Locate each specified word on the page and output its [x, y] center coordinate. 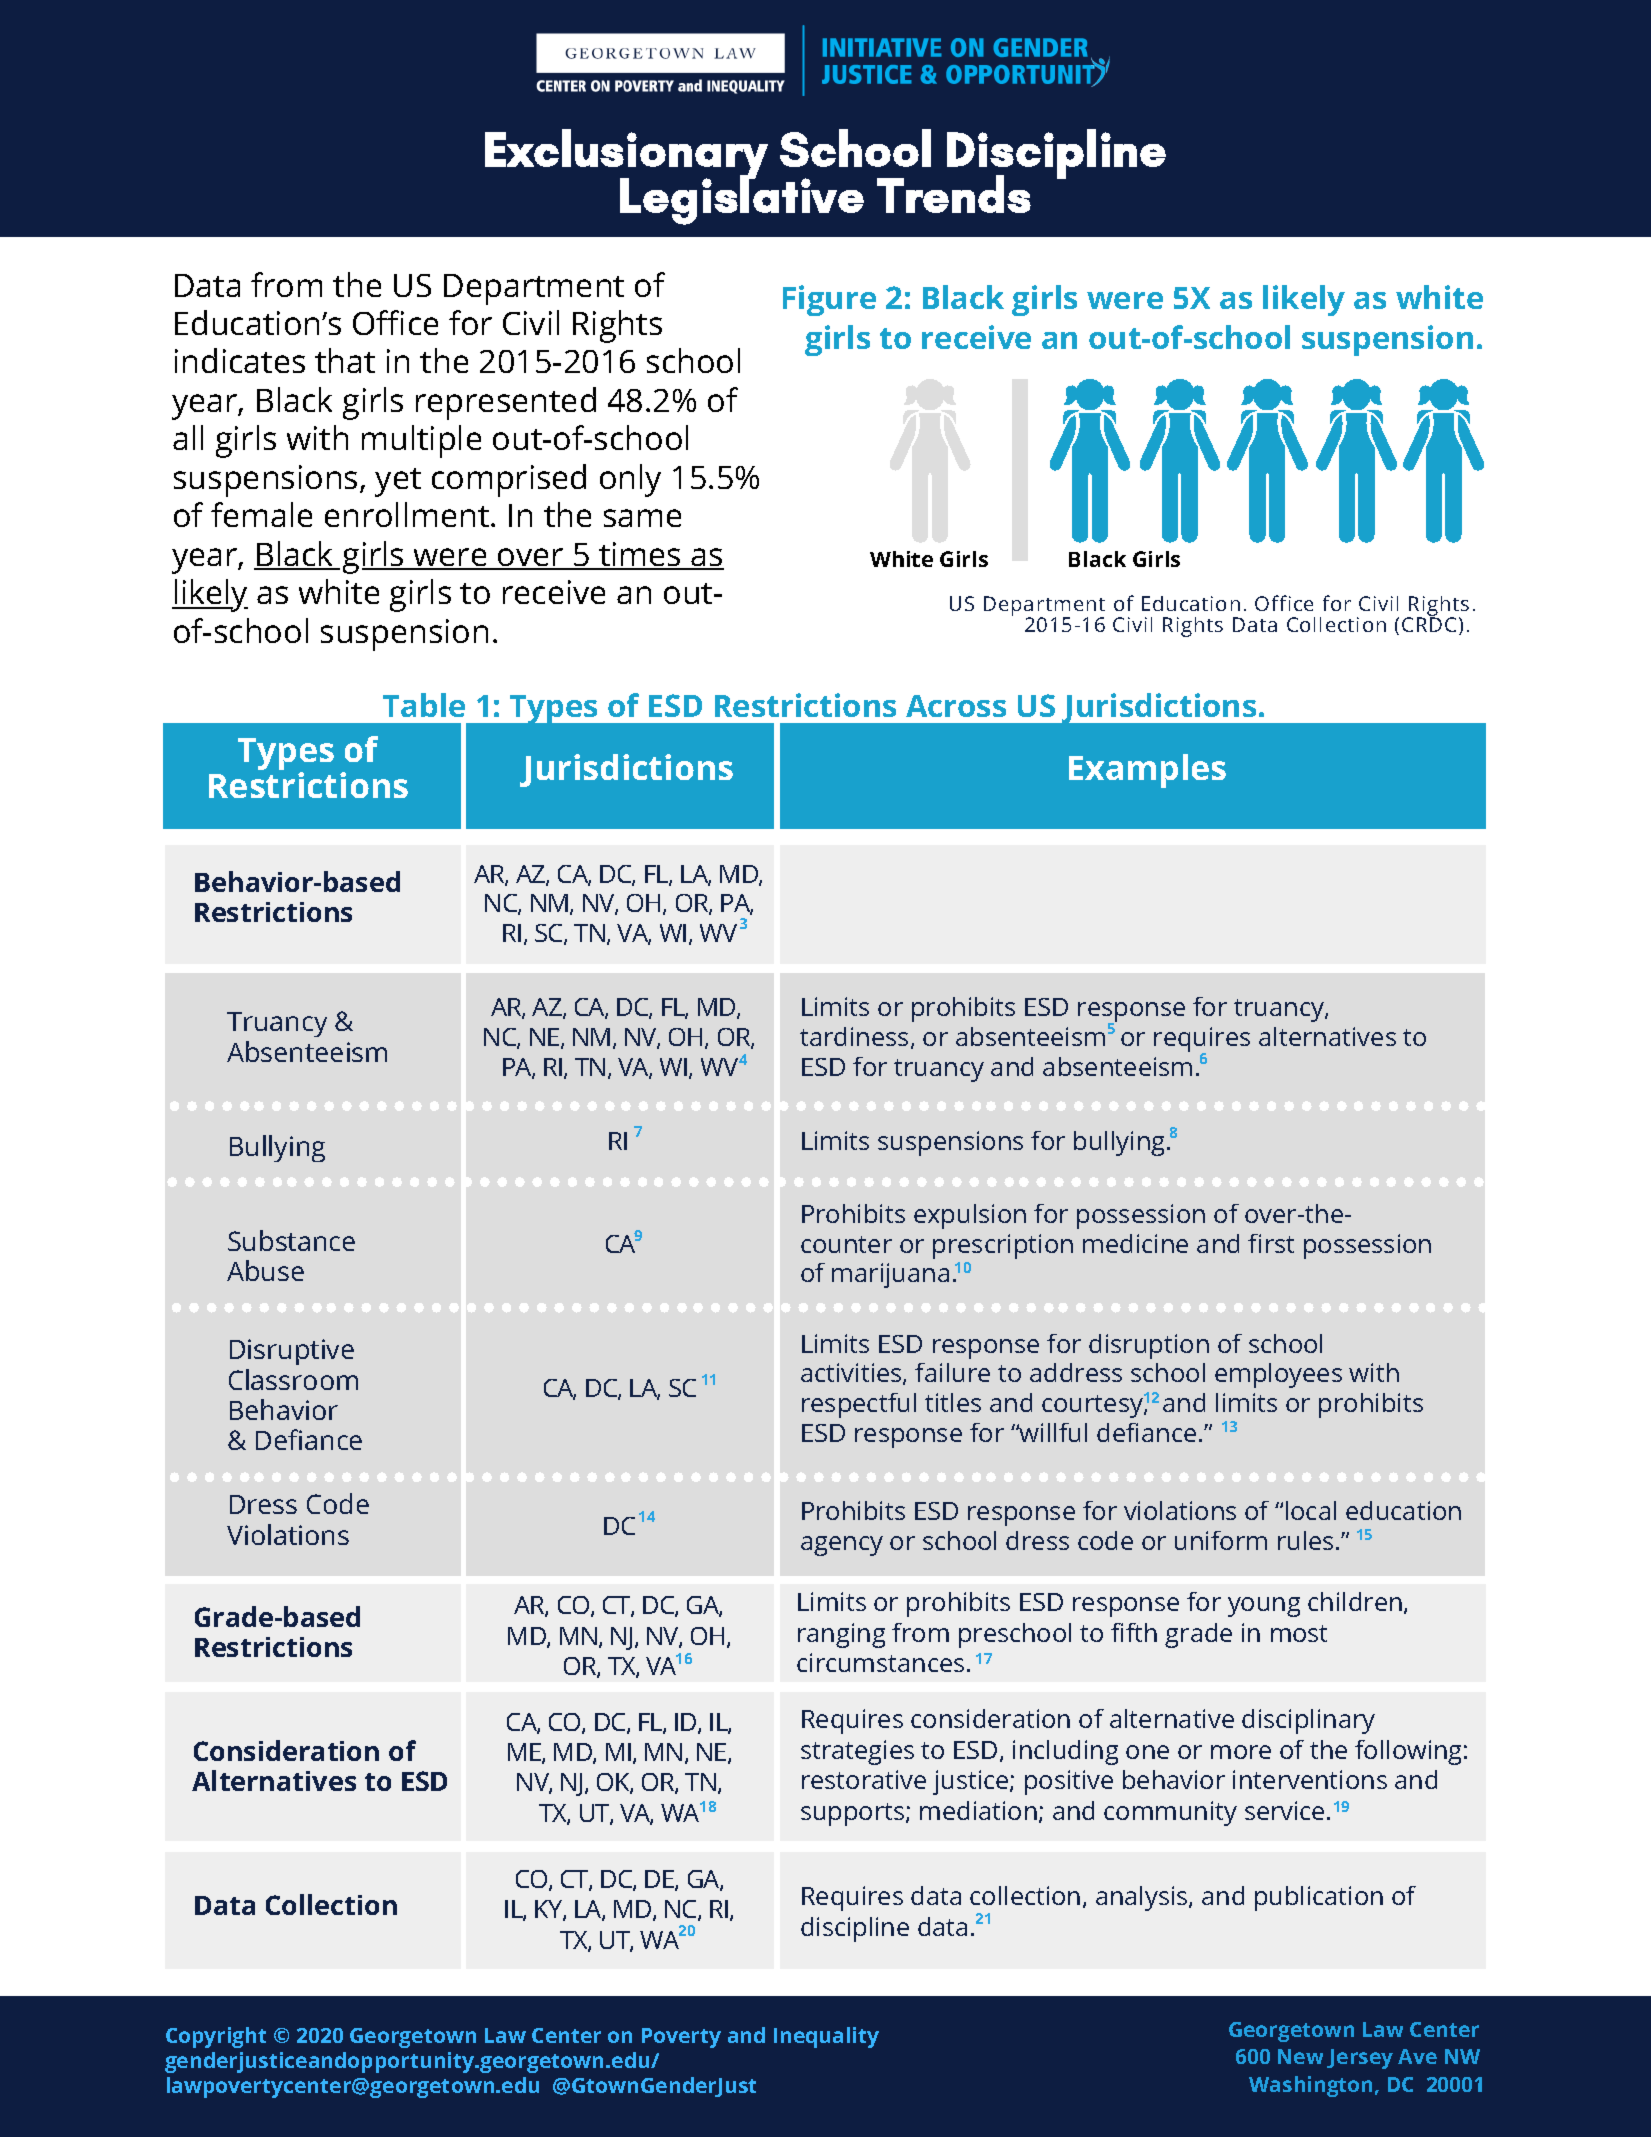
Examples [1147, 771]
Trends [954, 194]
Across [956, 706]
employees [1278, 1375]
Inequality [826, 2037]
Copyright [216, 2037]
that [345, 360]
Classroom [293, 1379]
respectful [859, 1405]
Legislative [742, 199]
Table [424, 705]
